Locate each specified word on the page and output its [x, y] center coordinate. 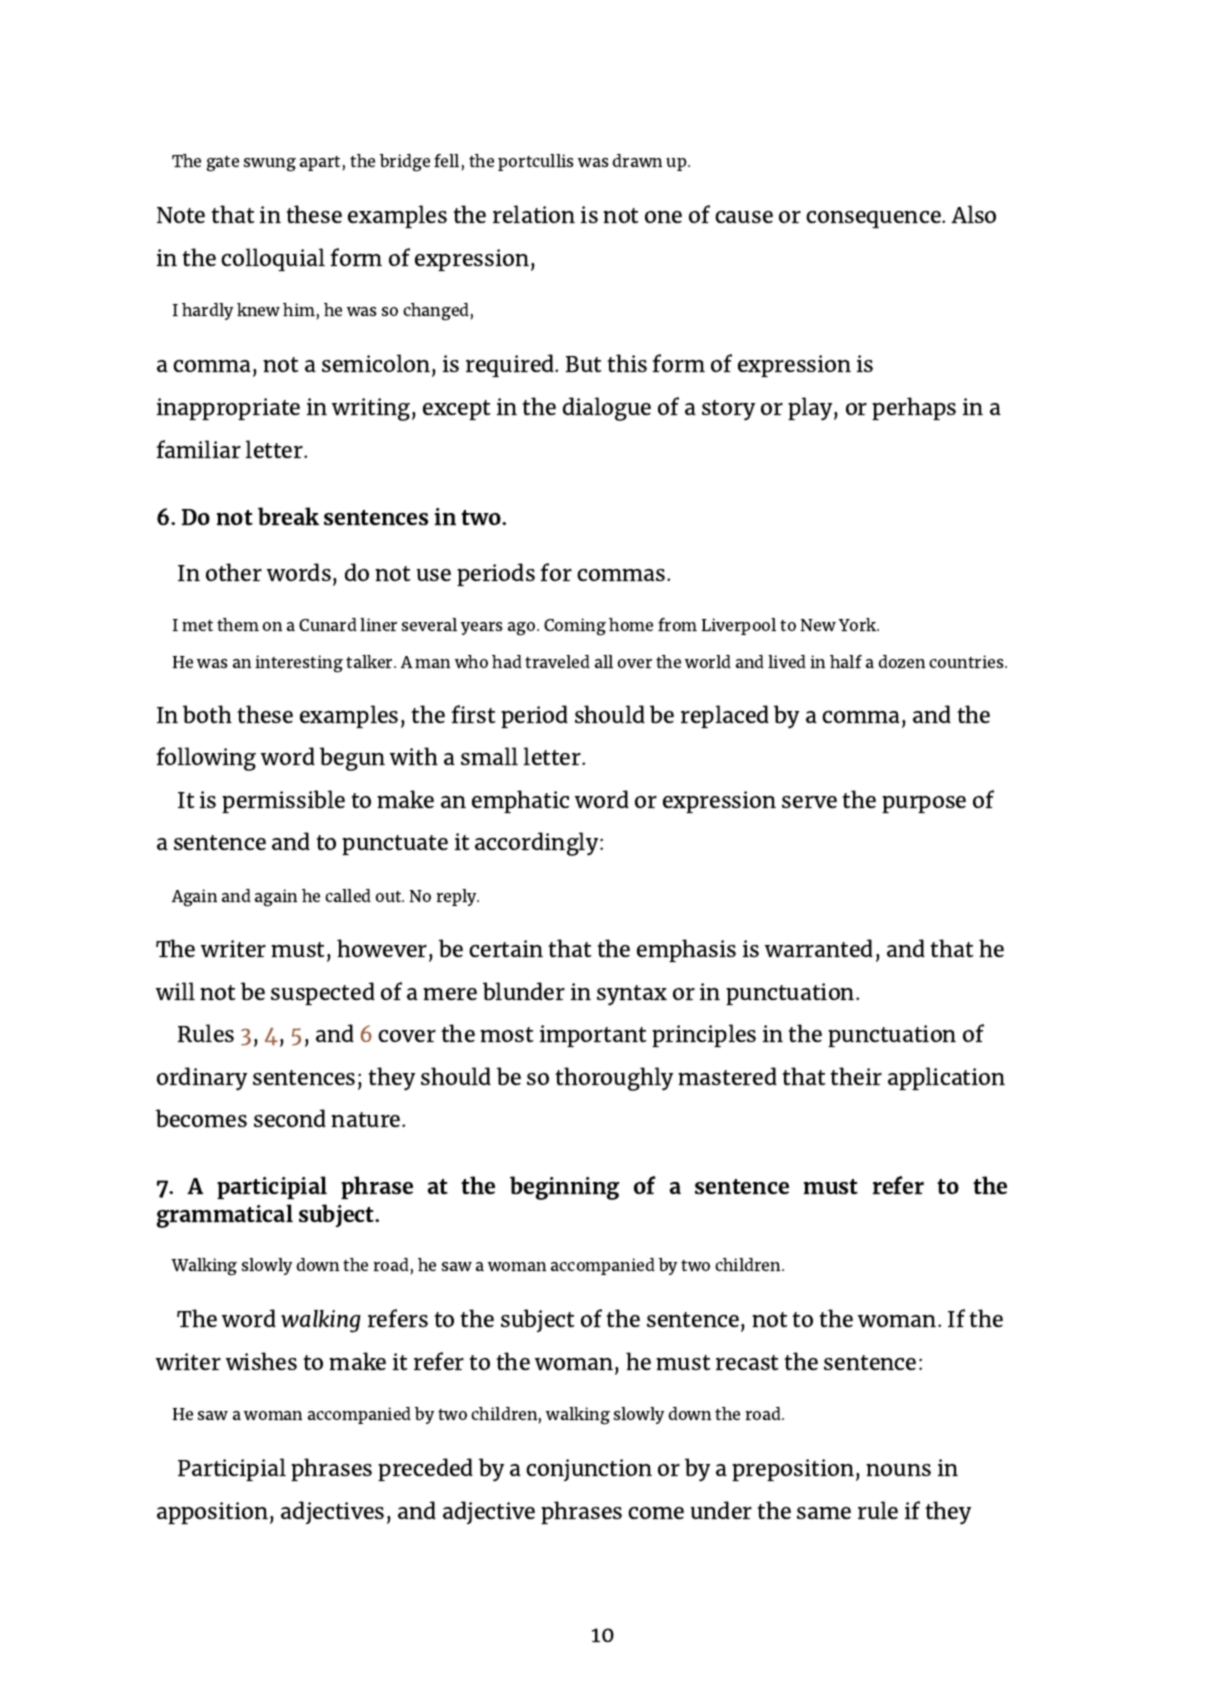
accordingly [538, 844]
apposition [214, 1513]
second [290, 1118]
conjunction [589, 1470]
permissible [283, 801]
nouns [898, 1470]
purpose [924, 804]
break [288, 516]
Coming [575, 627]
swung [270, 165]
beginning [564, 1188]
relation [534, 214]
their [856, 1076]
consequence [874, 219]
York [859, 624]
